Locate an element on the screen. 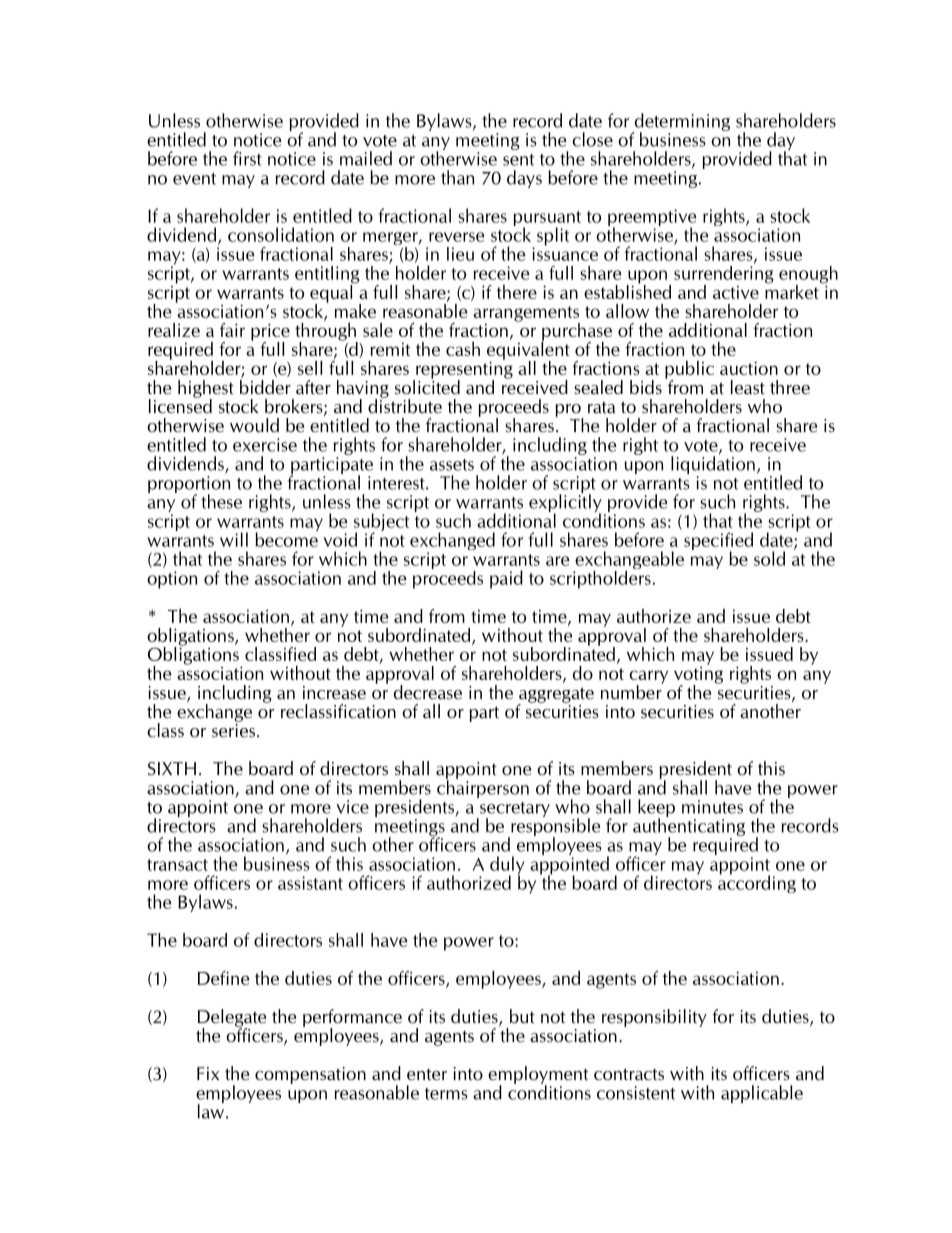  paid is located at coordinates (506, 579).
